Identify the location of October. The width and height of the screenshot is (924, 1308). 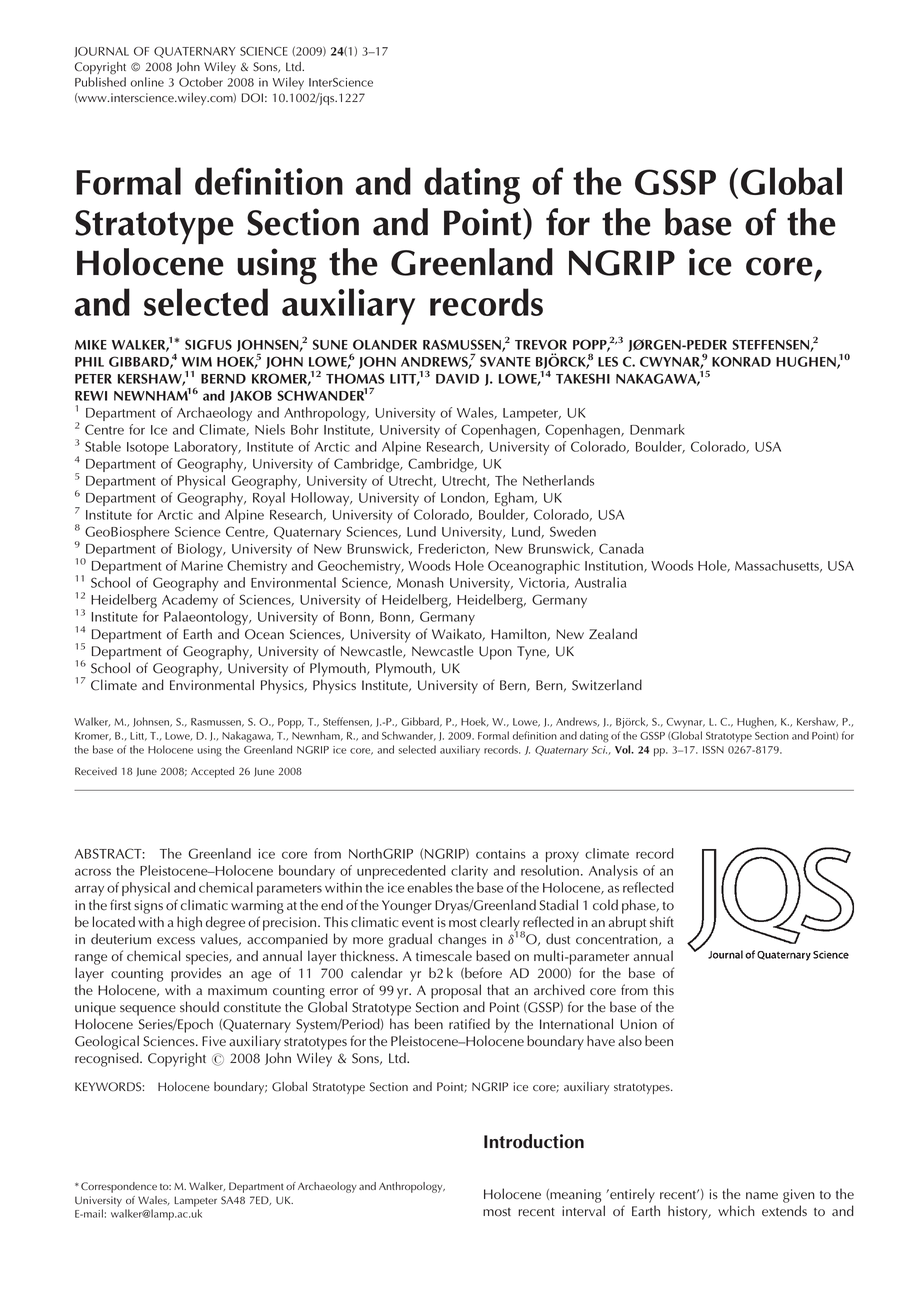
(201, 82).
